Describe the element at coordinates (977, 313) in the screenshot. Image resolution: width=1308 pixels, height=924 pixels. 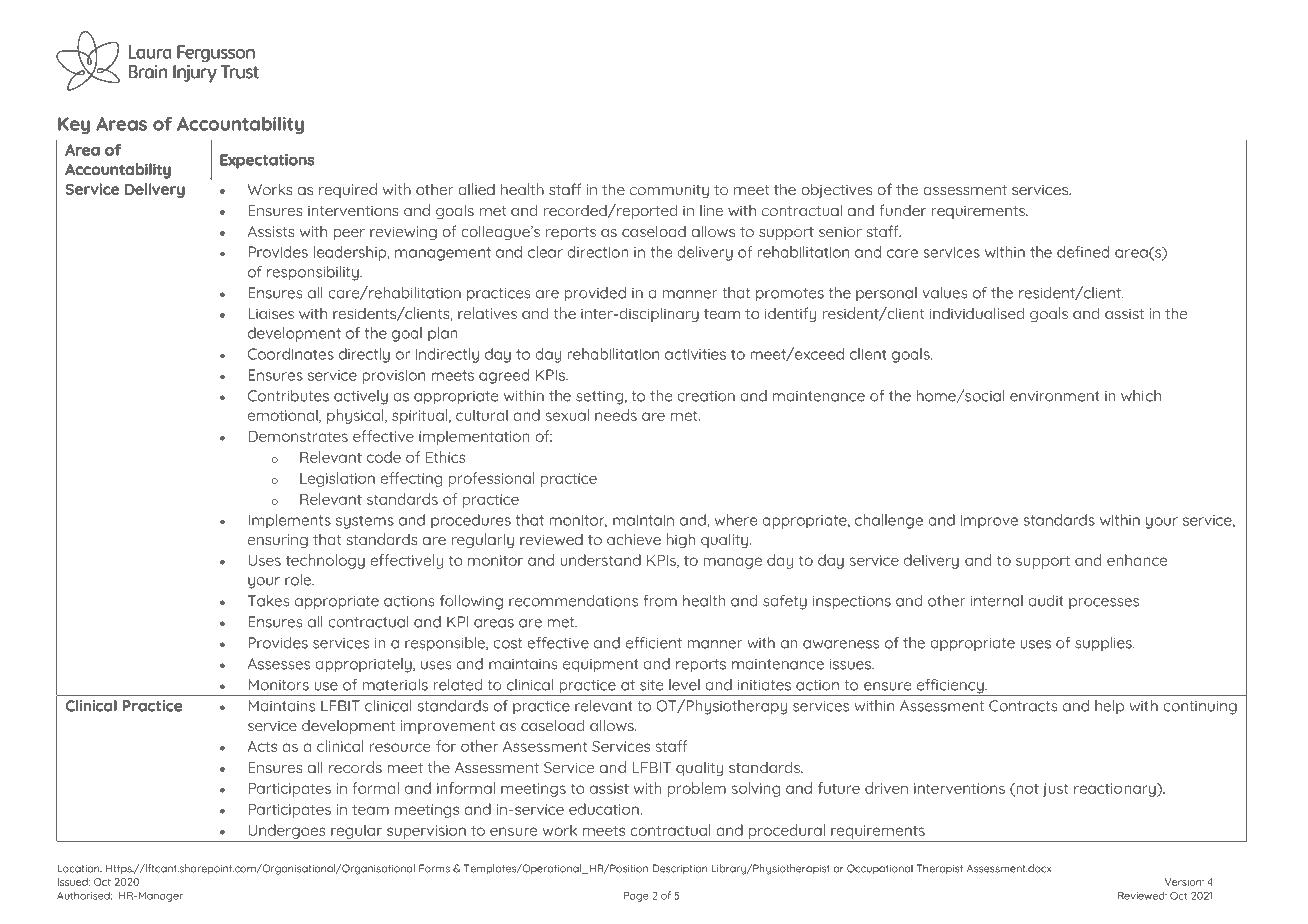
I see `individualised` at that location.
